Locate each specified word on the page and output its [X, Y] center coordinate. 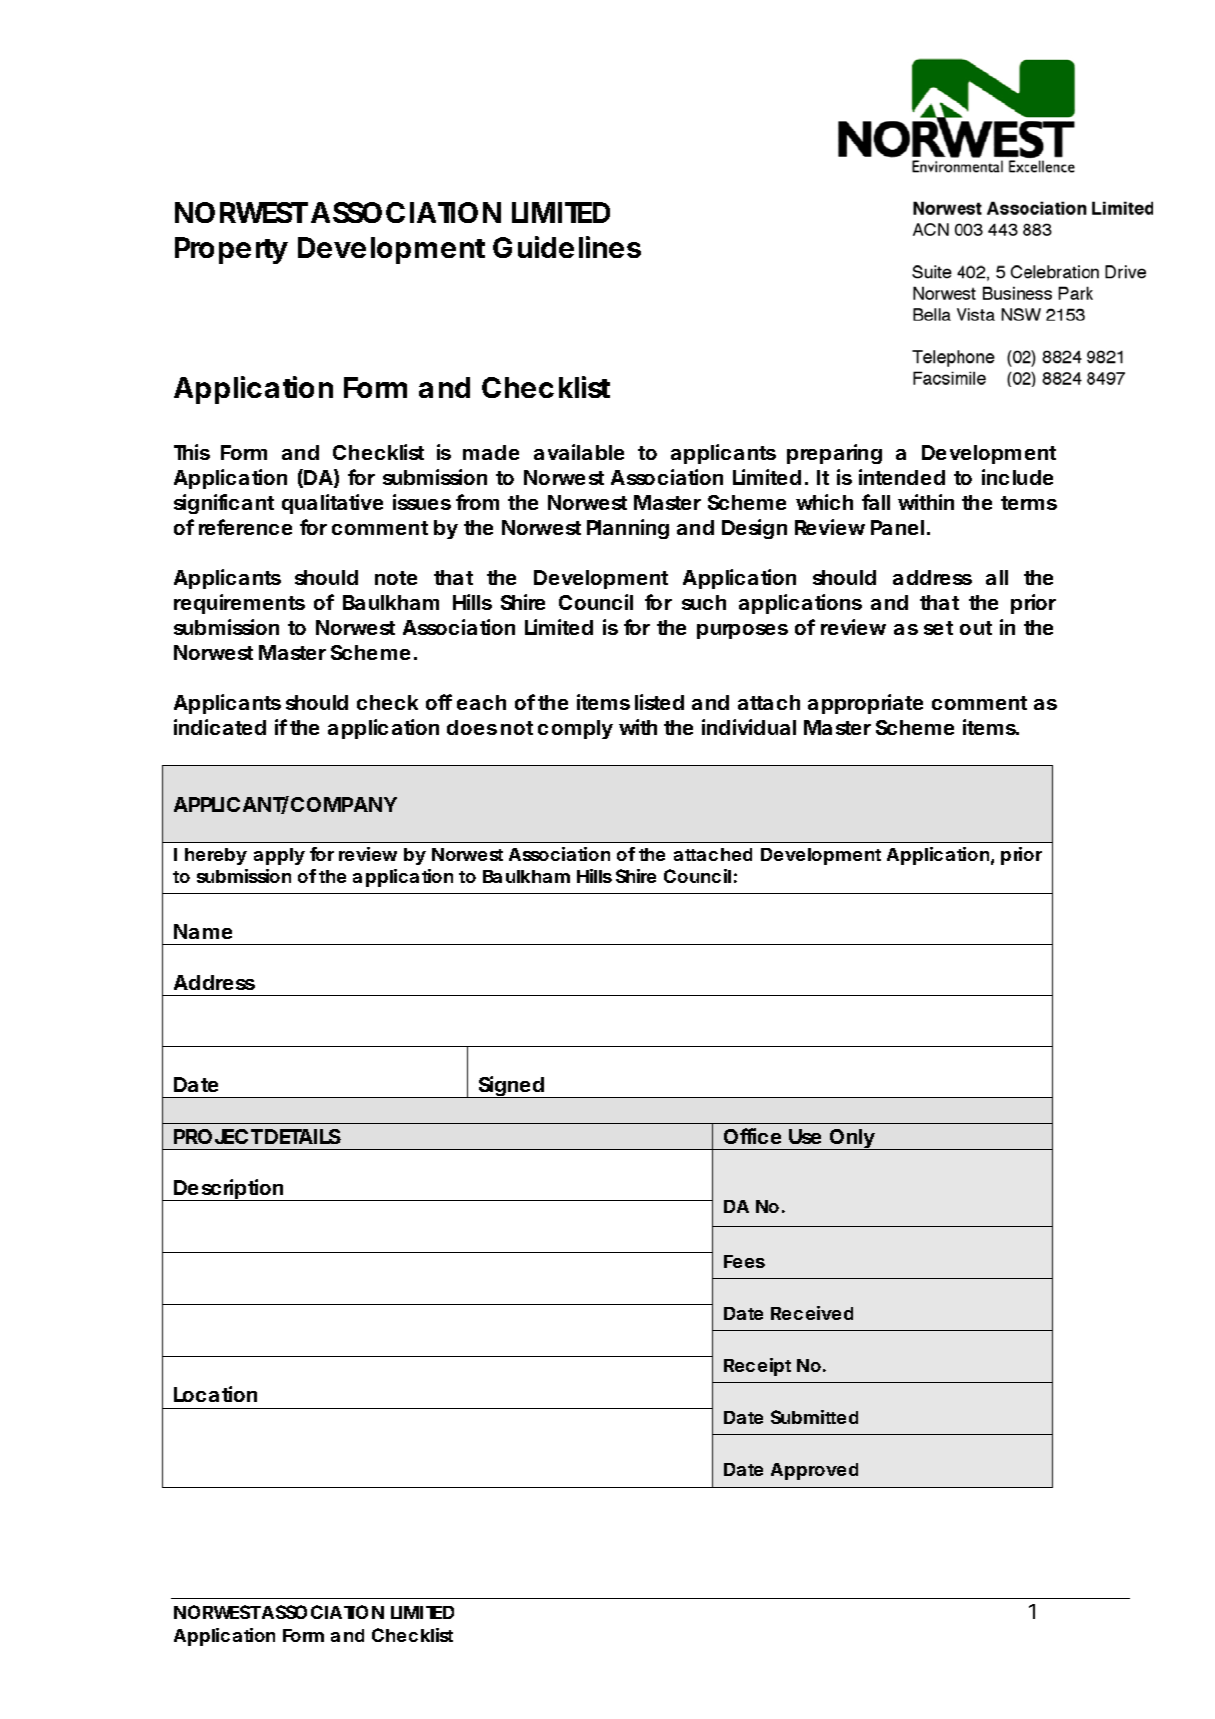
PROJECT [218, 1136]
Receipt [757, 1367]
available [579, 452]
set [938, 628]
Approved [814, 1471]
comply [575, 729]
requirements [239, 604]
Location [215, 1394]
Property [231, 250]
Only [851, 1139]
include [1017, 477]
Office [752, 1136]
